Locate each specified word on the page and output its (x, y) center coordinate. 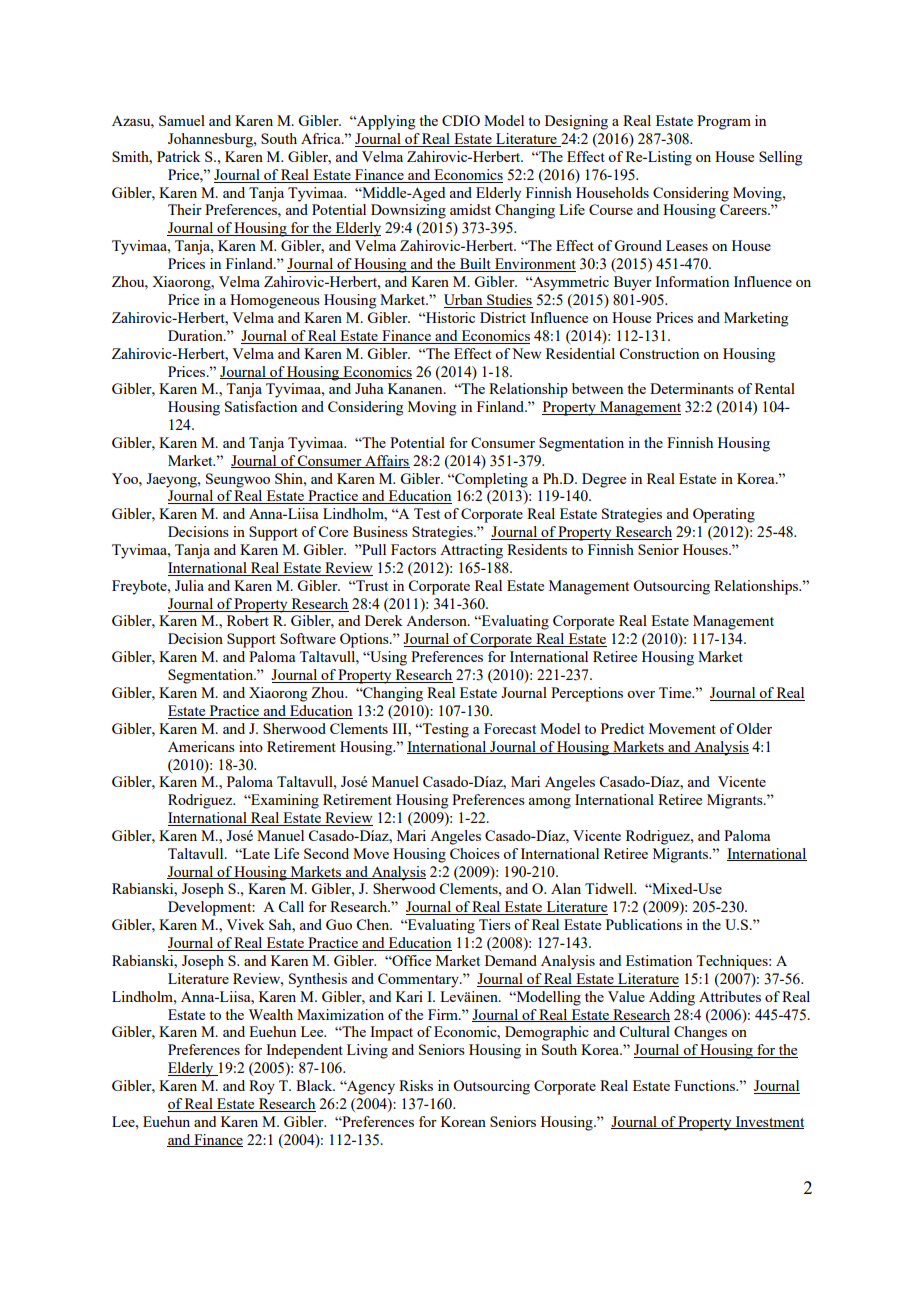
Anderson (437, 620)
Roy (262, 1087)
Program (724, 122)
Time (676, 692)
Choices (475, 853)
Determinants (692, 388)
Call (291, 906)
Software (308, 638)
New (527, 353)
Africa (322, 138)
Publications (644, 924)
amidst (470, 209)
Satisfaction (261, 406)
